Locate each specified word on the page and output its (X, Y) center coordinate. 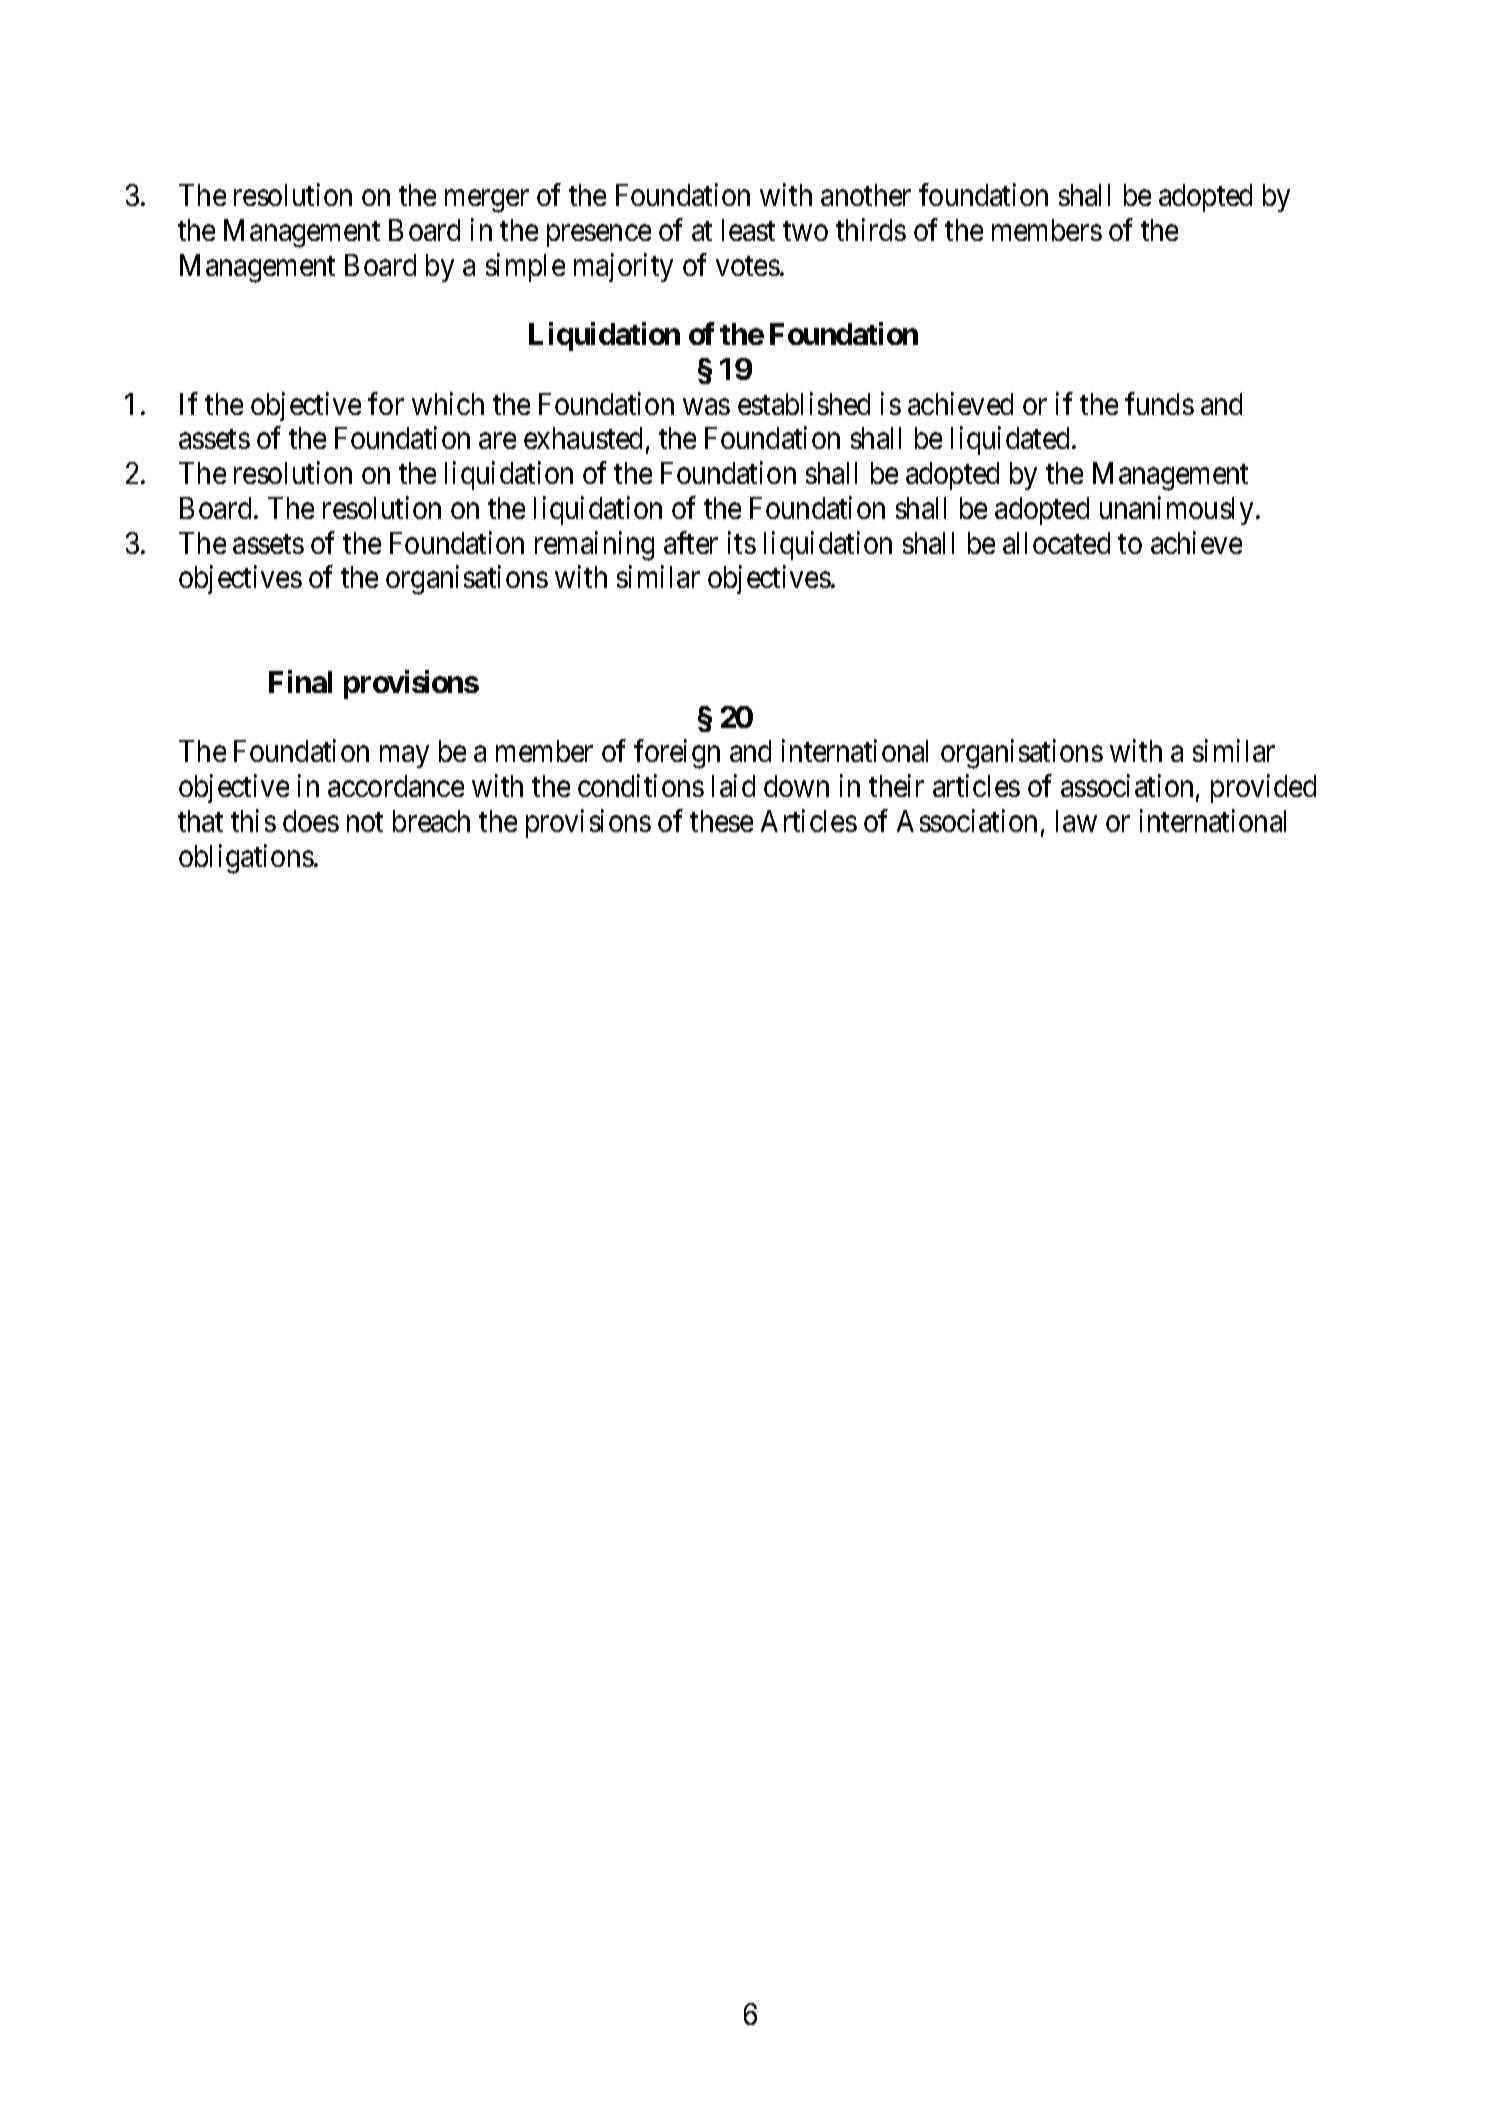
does (311, 821)
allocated (1056, 543)
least (748, 230)
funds (1159, 403)
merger (487, 201)
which (448, 403)
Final (300, 681)
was (706, 407)
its (742, 542)
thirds (871, 229)
